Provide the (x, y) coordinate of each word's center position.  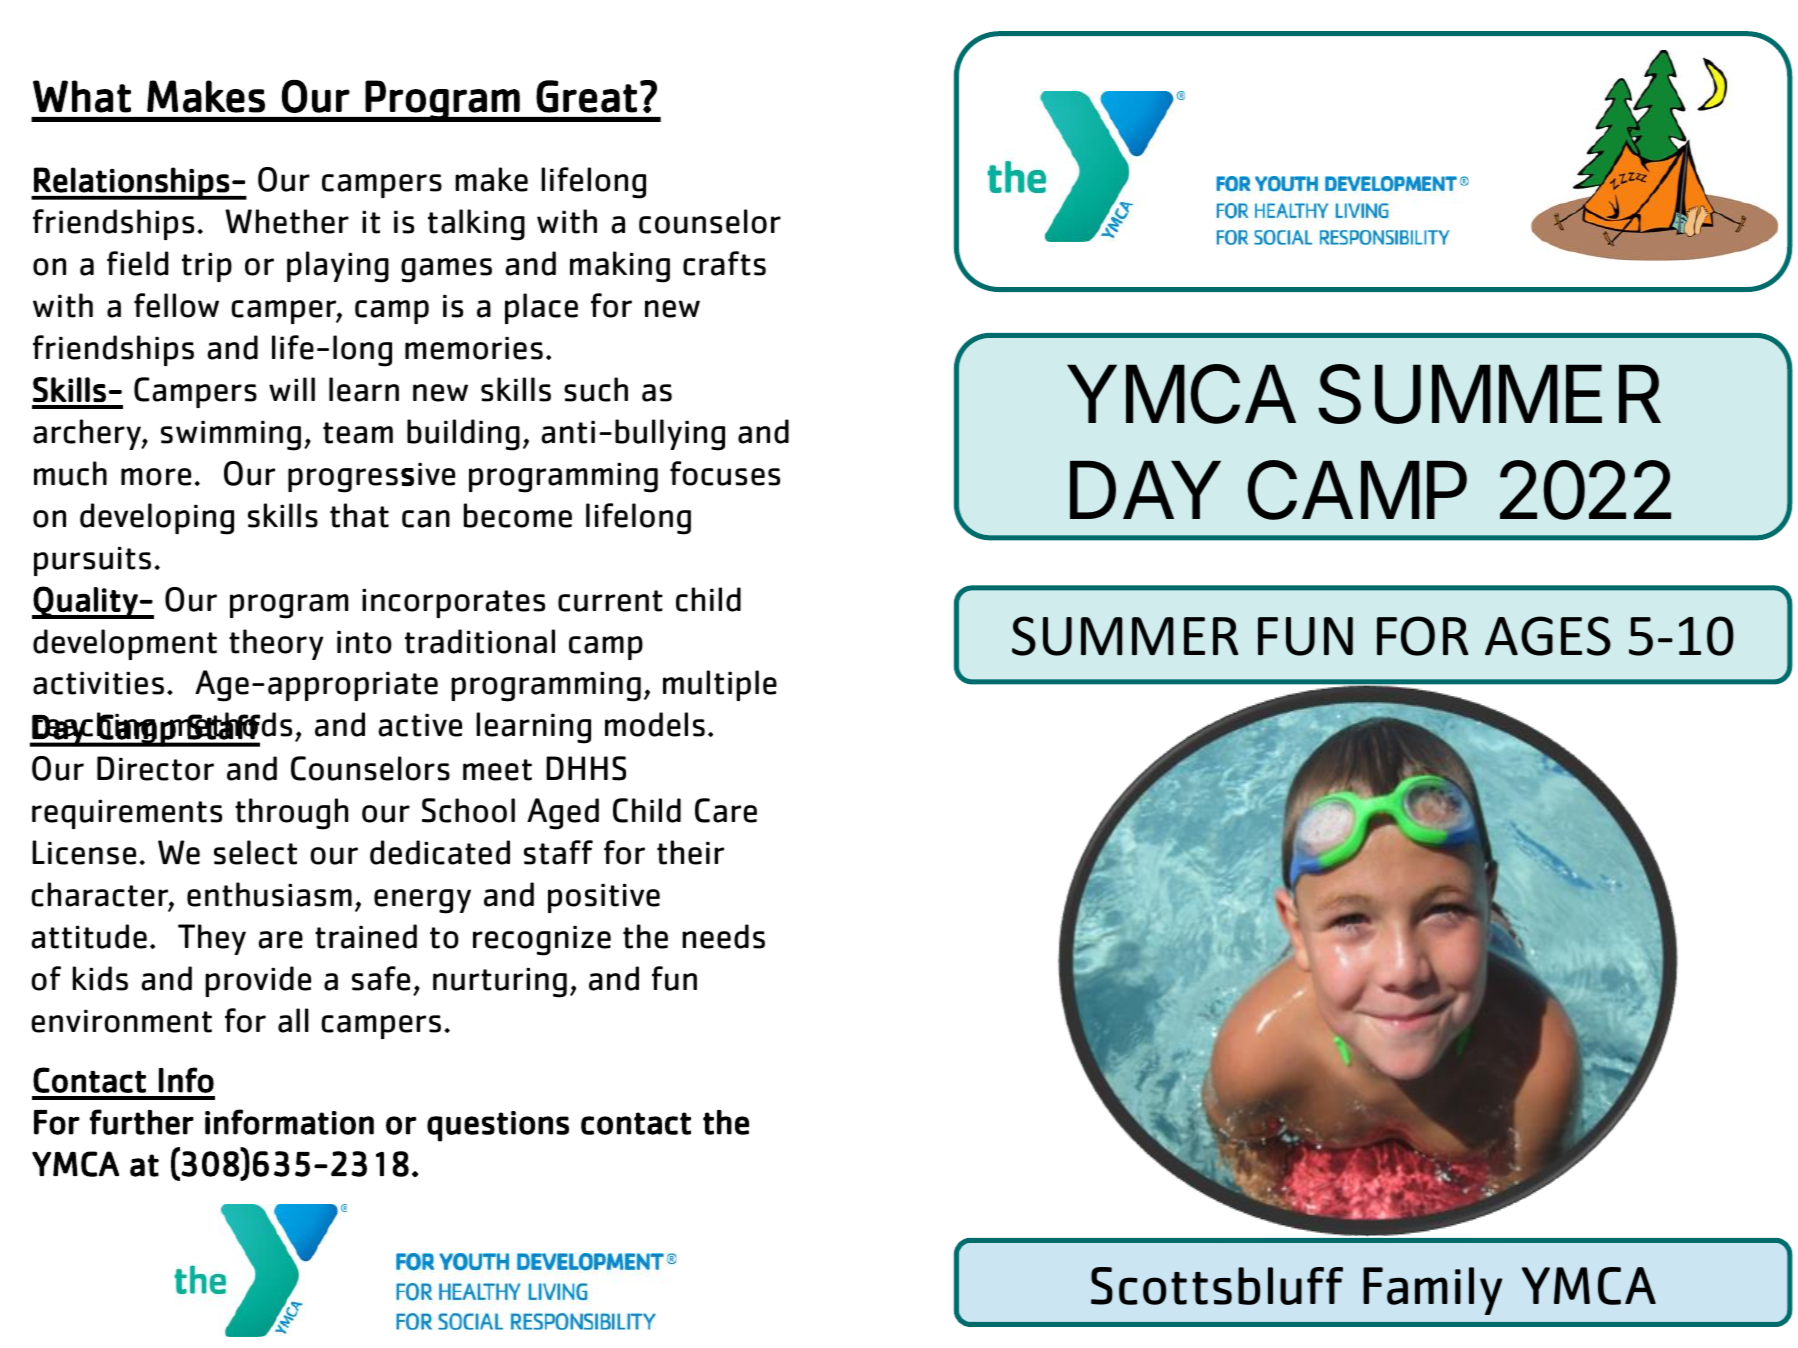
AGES (1548, 636)
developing (157, 519)
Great (586, 96)
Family (1433, 1291)
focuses (725, 473)
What (82, 96)
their (690, 852)
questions (498, 1126)
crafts (724, 263)
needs (723, 936)
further (142, 1122)
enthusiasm (269, 894)
